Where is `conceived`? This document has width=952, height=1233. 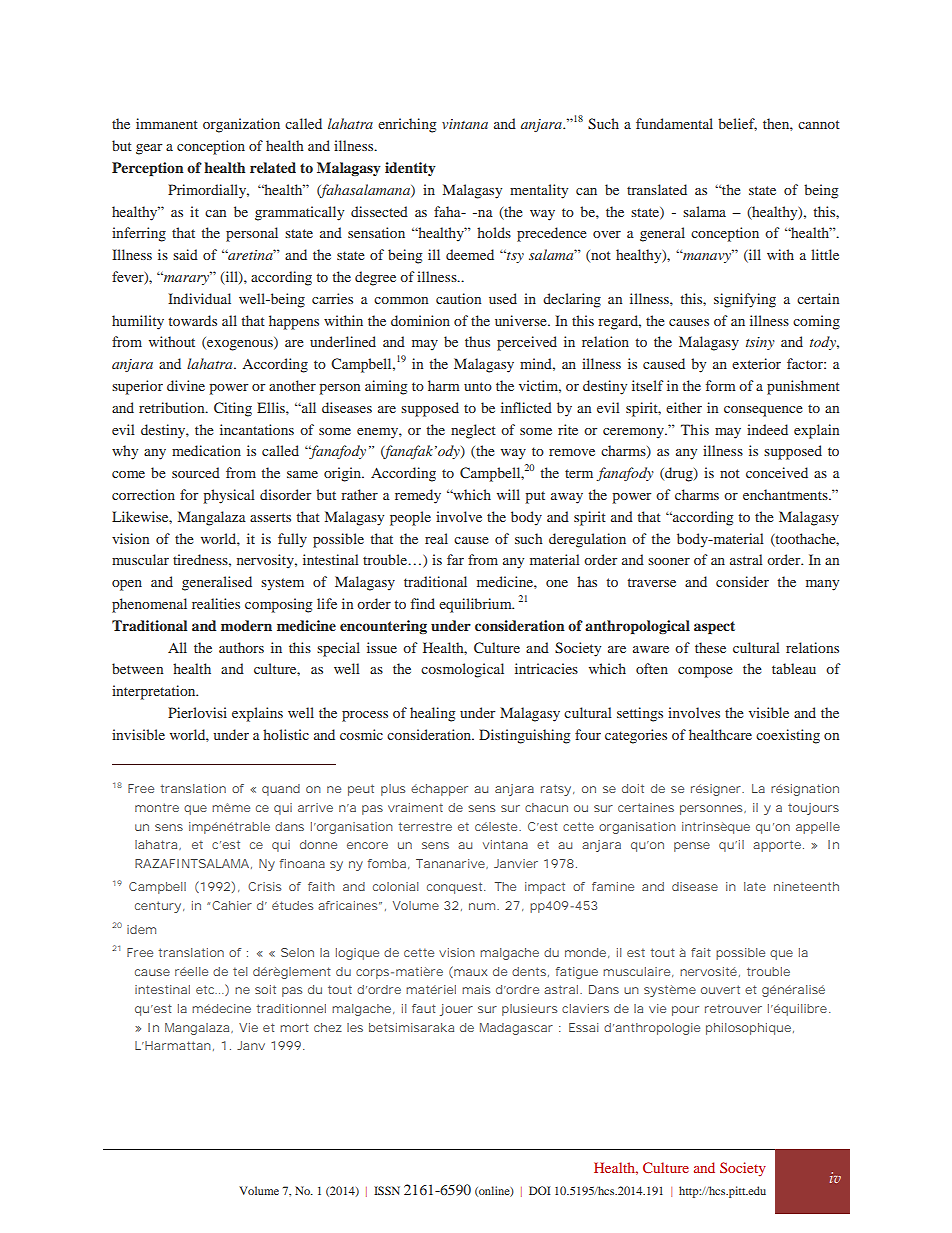 conceived is located at coordinates (777, 472).
